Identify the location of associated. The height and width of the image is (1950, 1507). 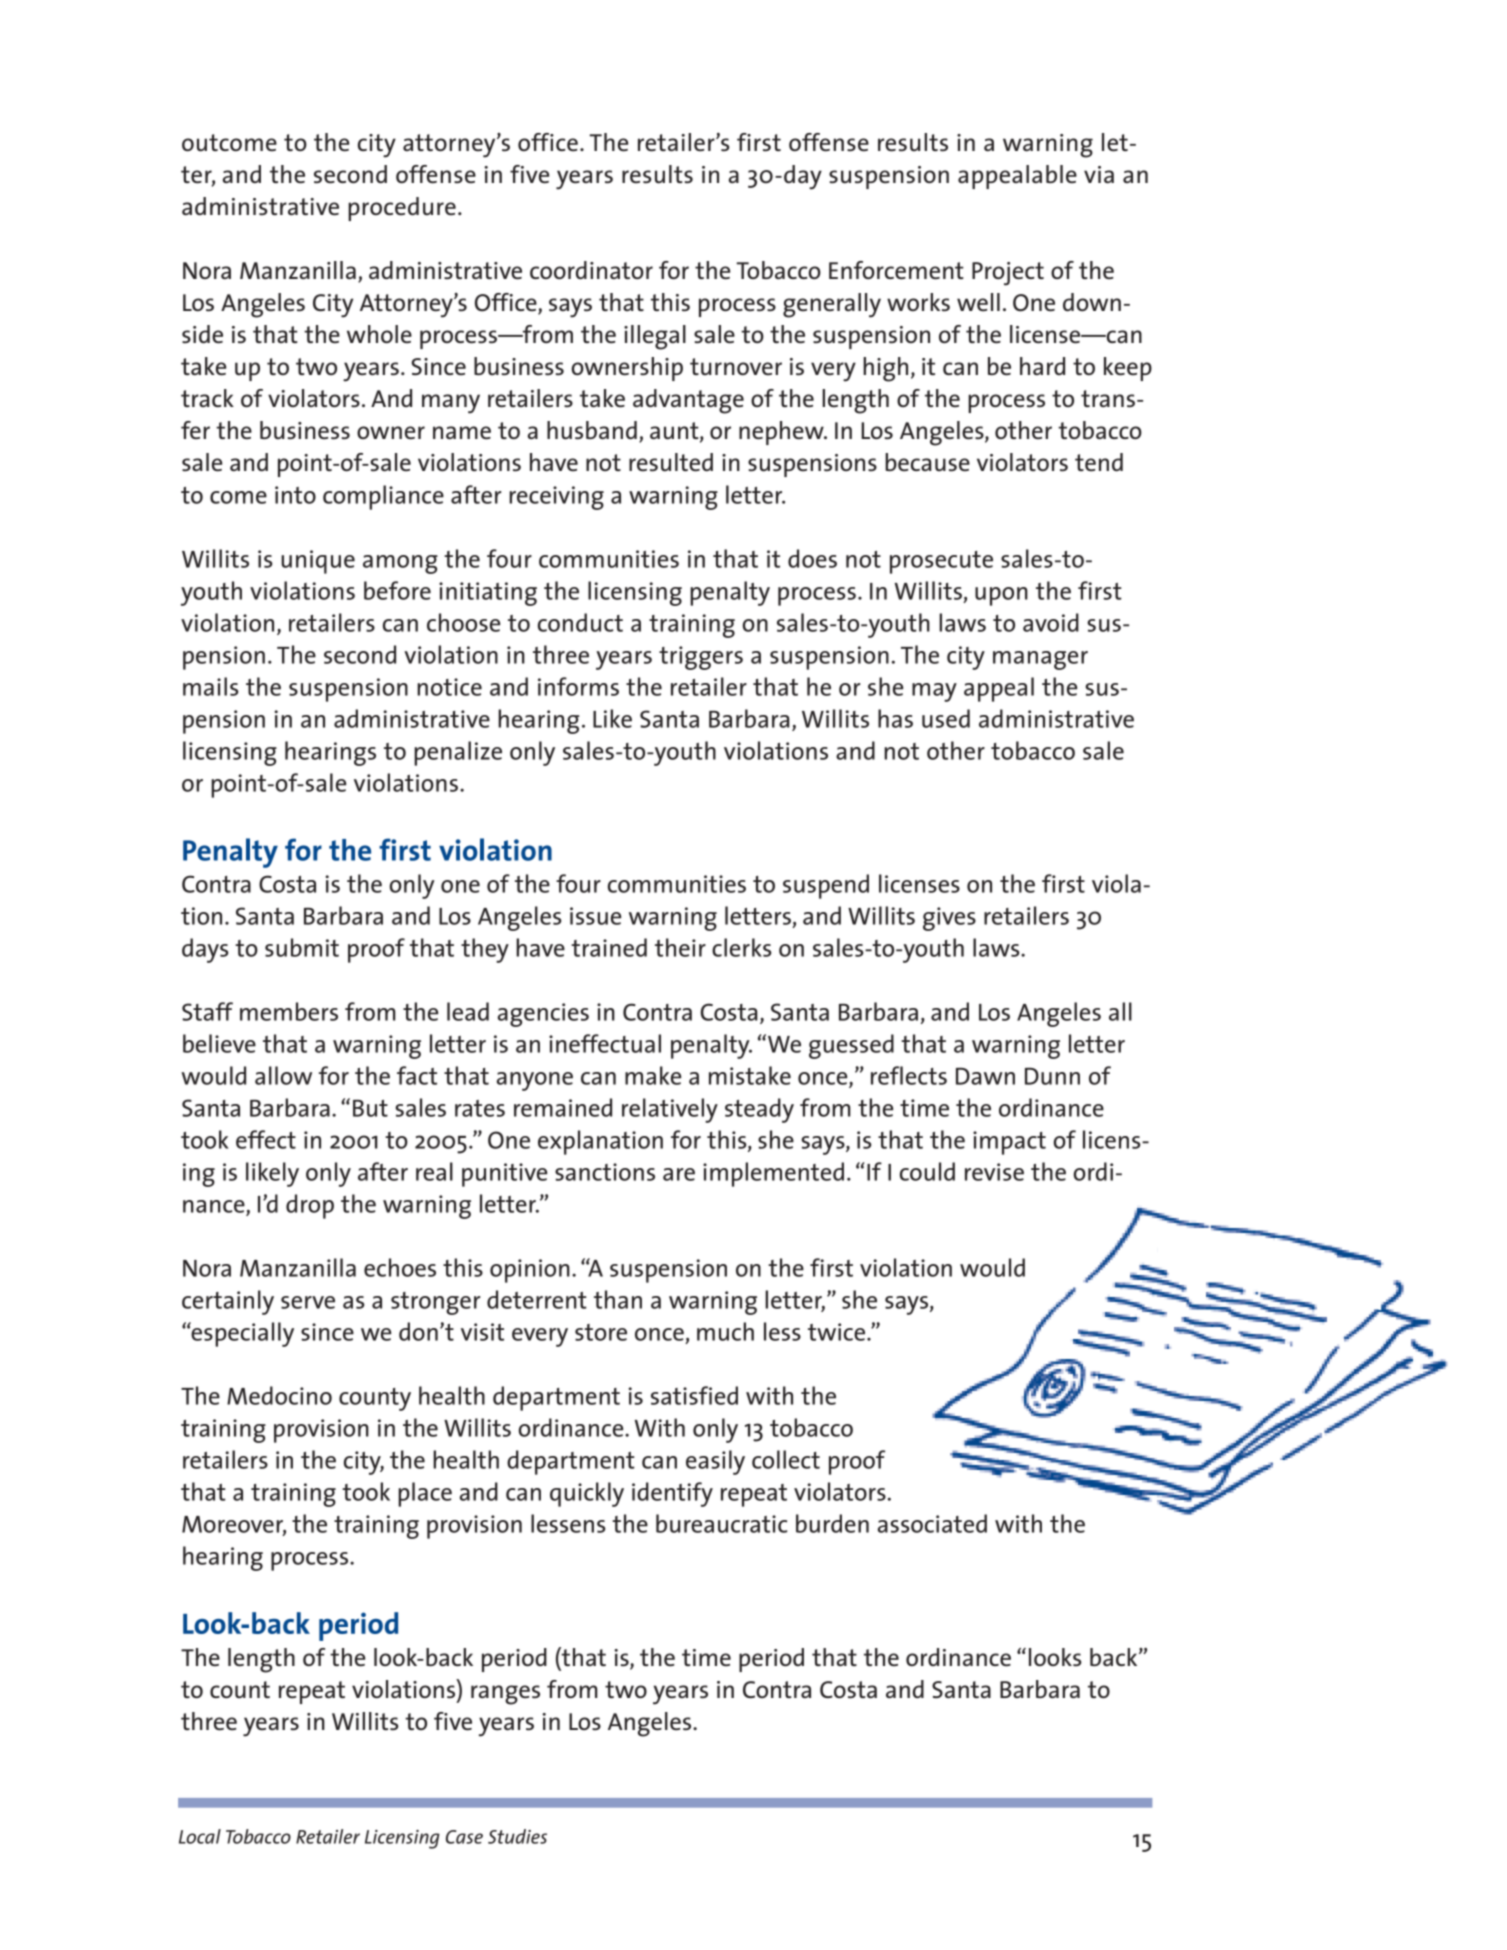
(932, 1523).
